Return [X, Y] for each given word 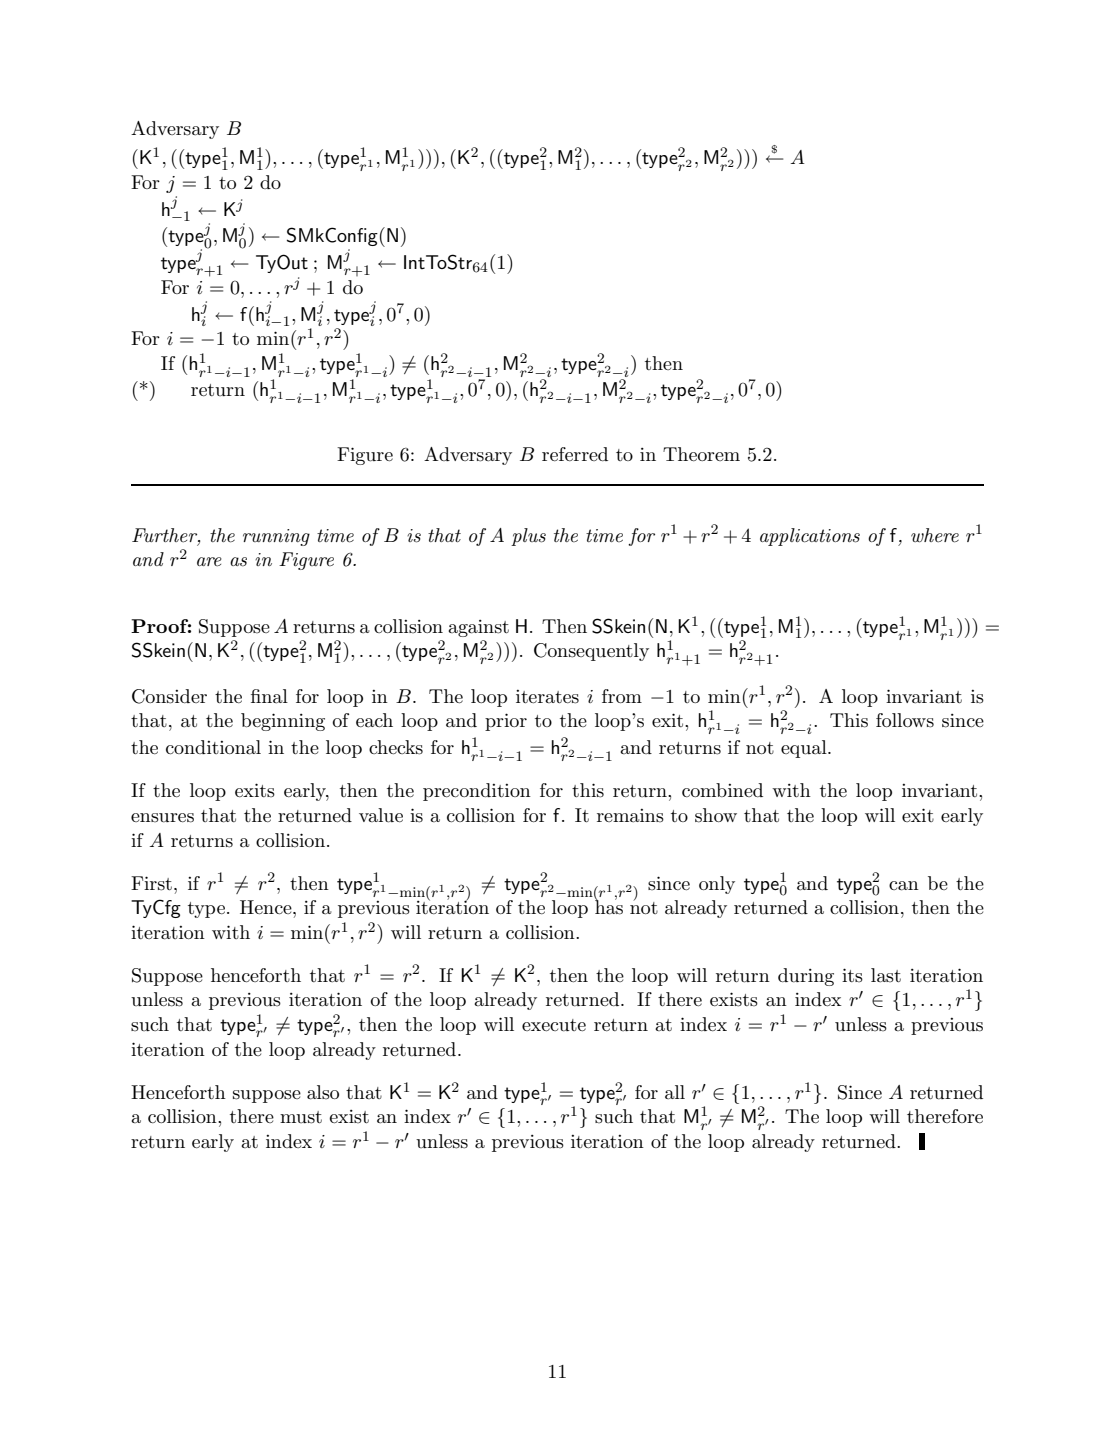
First [151, 883]
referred [575, 454]
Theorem [701, 454]
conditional [213, 747]
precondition [477, 792]
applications [810, 537]
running [276, 537]
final [269, 696]
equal [805, 749]
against [478, 628]
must [301, 1117]
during [806, 977]
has [609, 906]
